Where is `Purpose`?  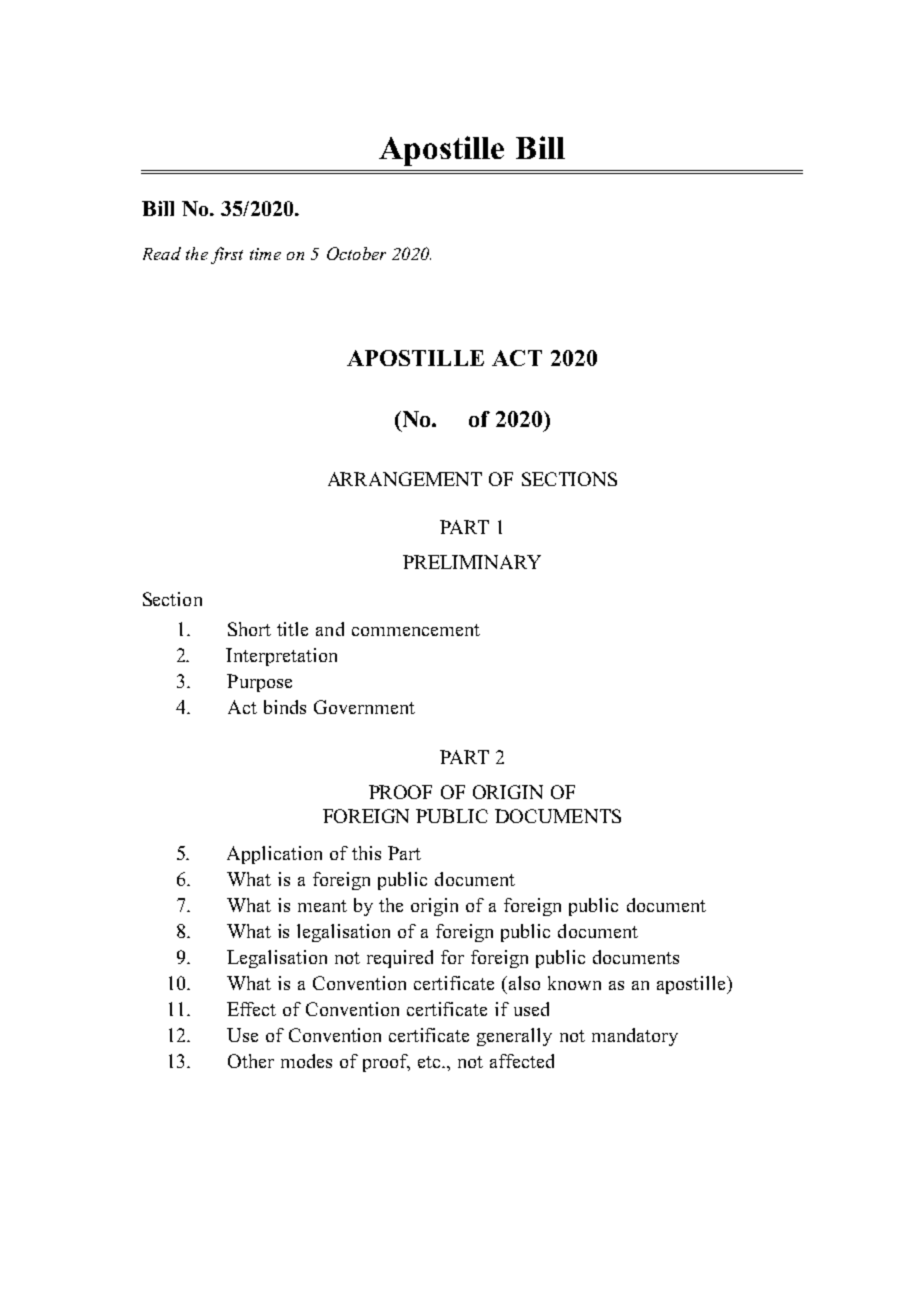 Purpose is located at coordinates (259, 683).
